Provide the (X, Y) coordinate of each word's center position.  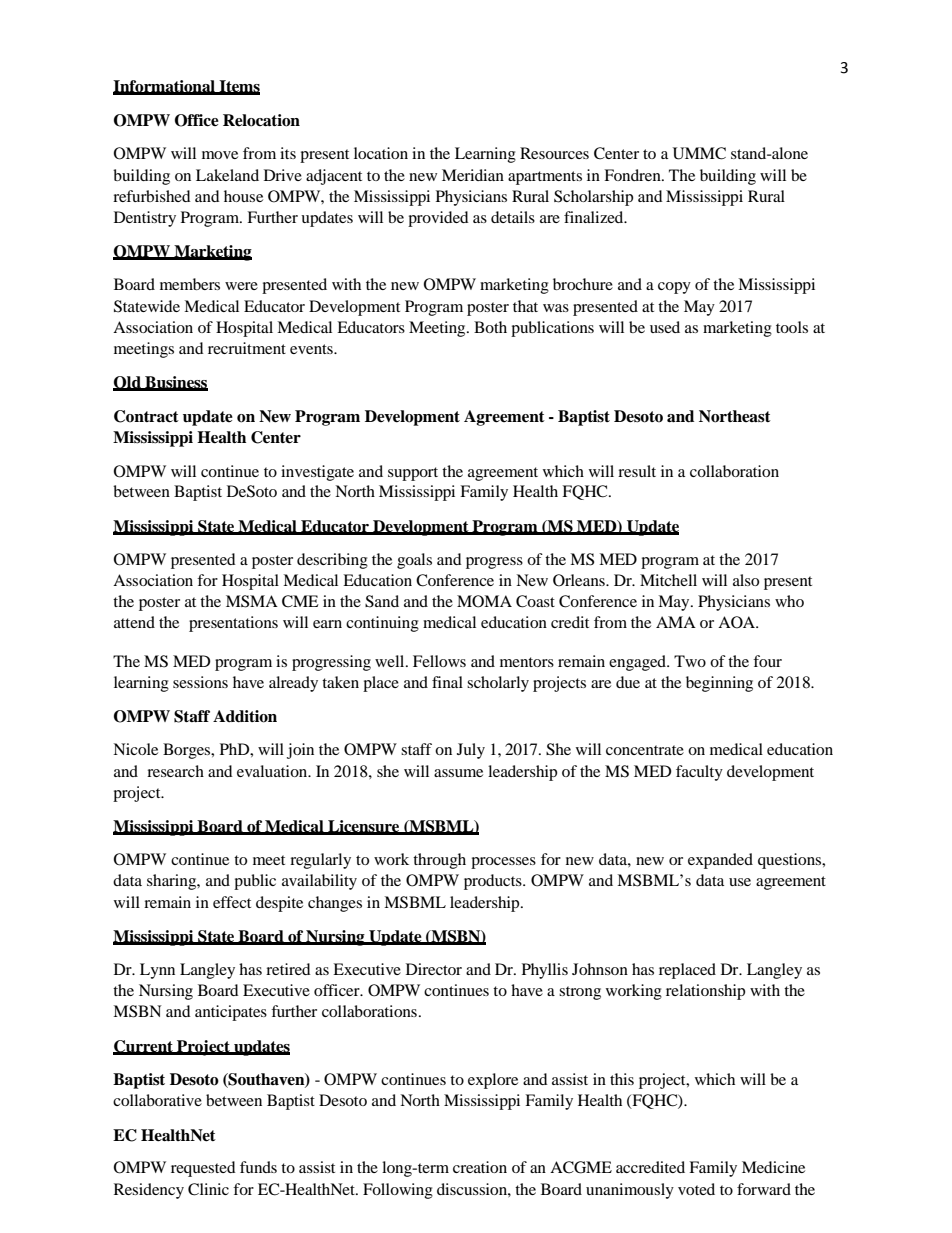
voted (696, 1189)
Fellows (439, 661)
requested (203, 1169)
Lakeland (227, 175)
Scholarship (593, 198)
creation (480, 1167)
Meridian (473, 175)
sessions (200, 682)
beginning (719, 684)
